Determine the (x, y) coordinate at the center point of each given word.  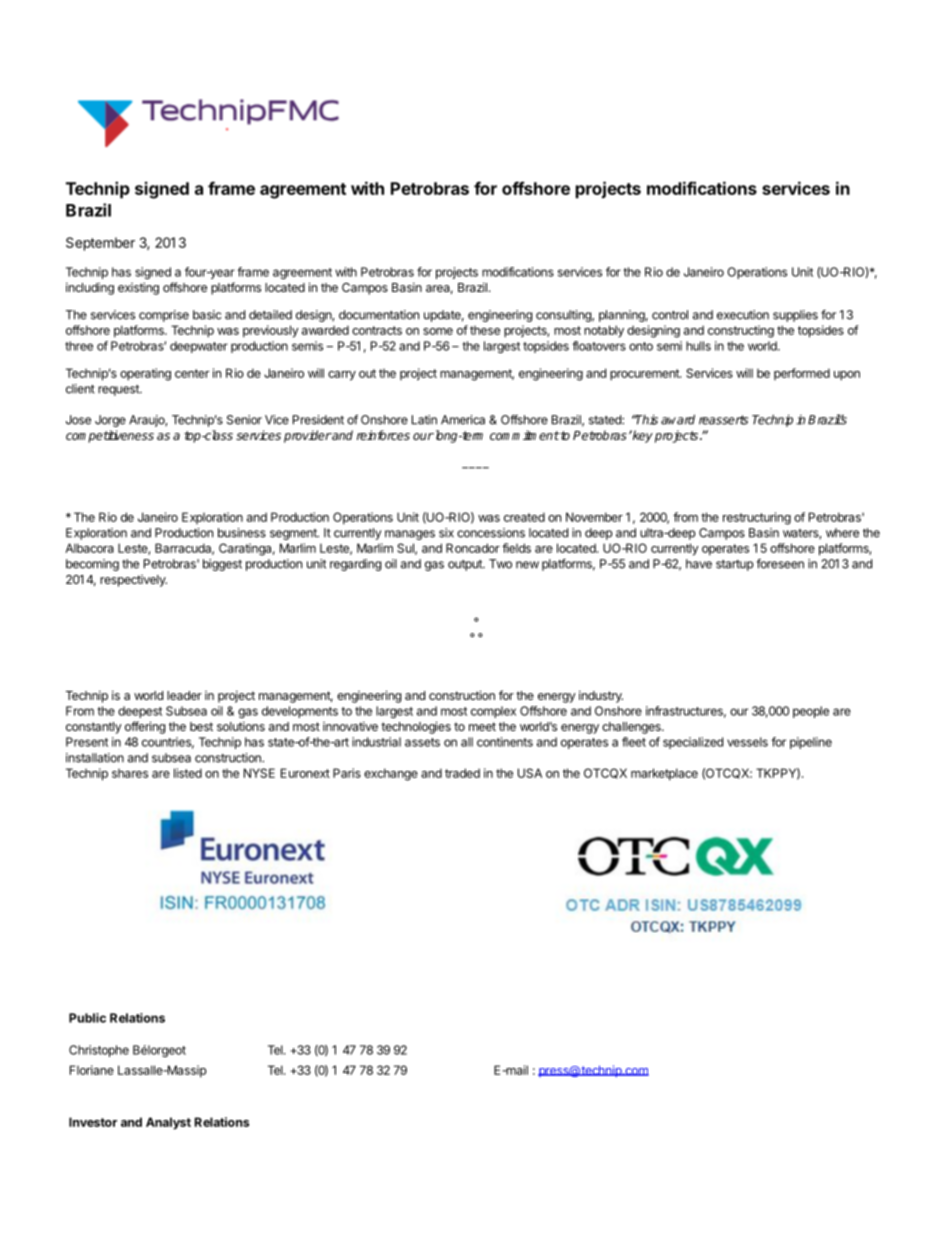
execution (743, 315)
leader (184, 695)
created (524, 517)
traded (462, 773)
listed (188, 773)
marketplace (664, 774)
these (485, 330)
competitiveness (110, 436)
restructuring (757, 518)
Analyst (168, 1123)
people (811, 712)
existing (138, 288)
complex (493, 712)
